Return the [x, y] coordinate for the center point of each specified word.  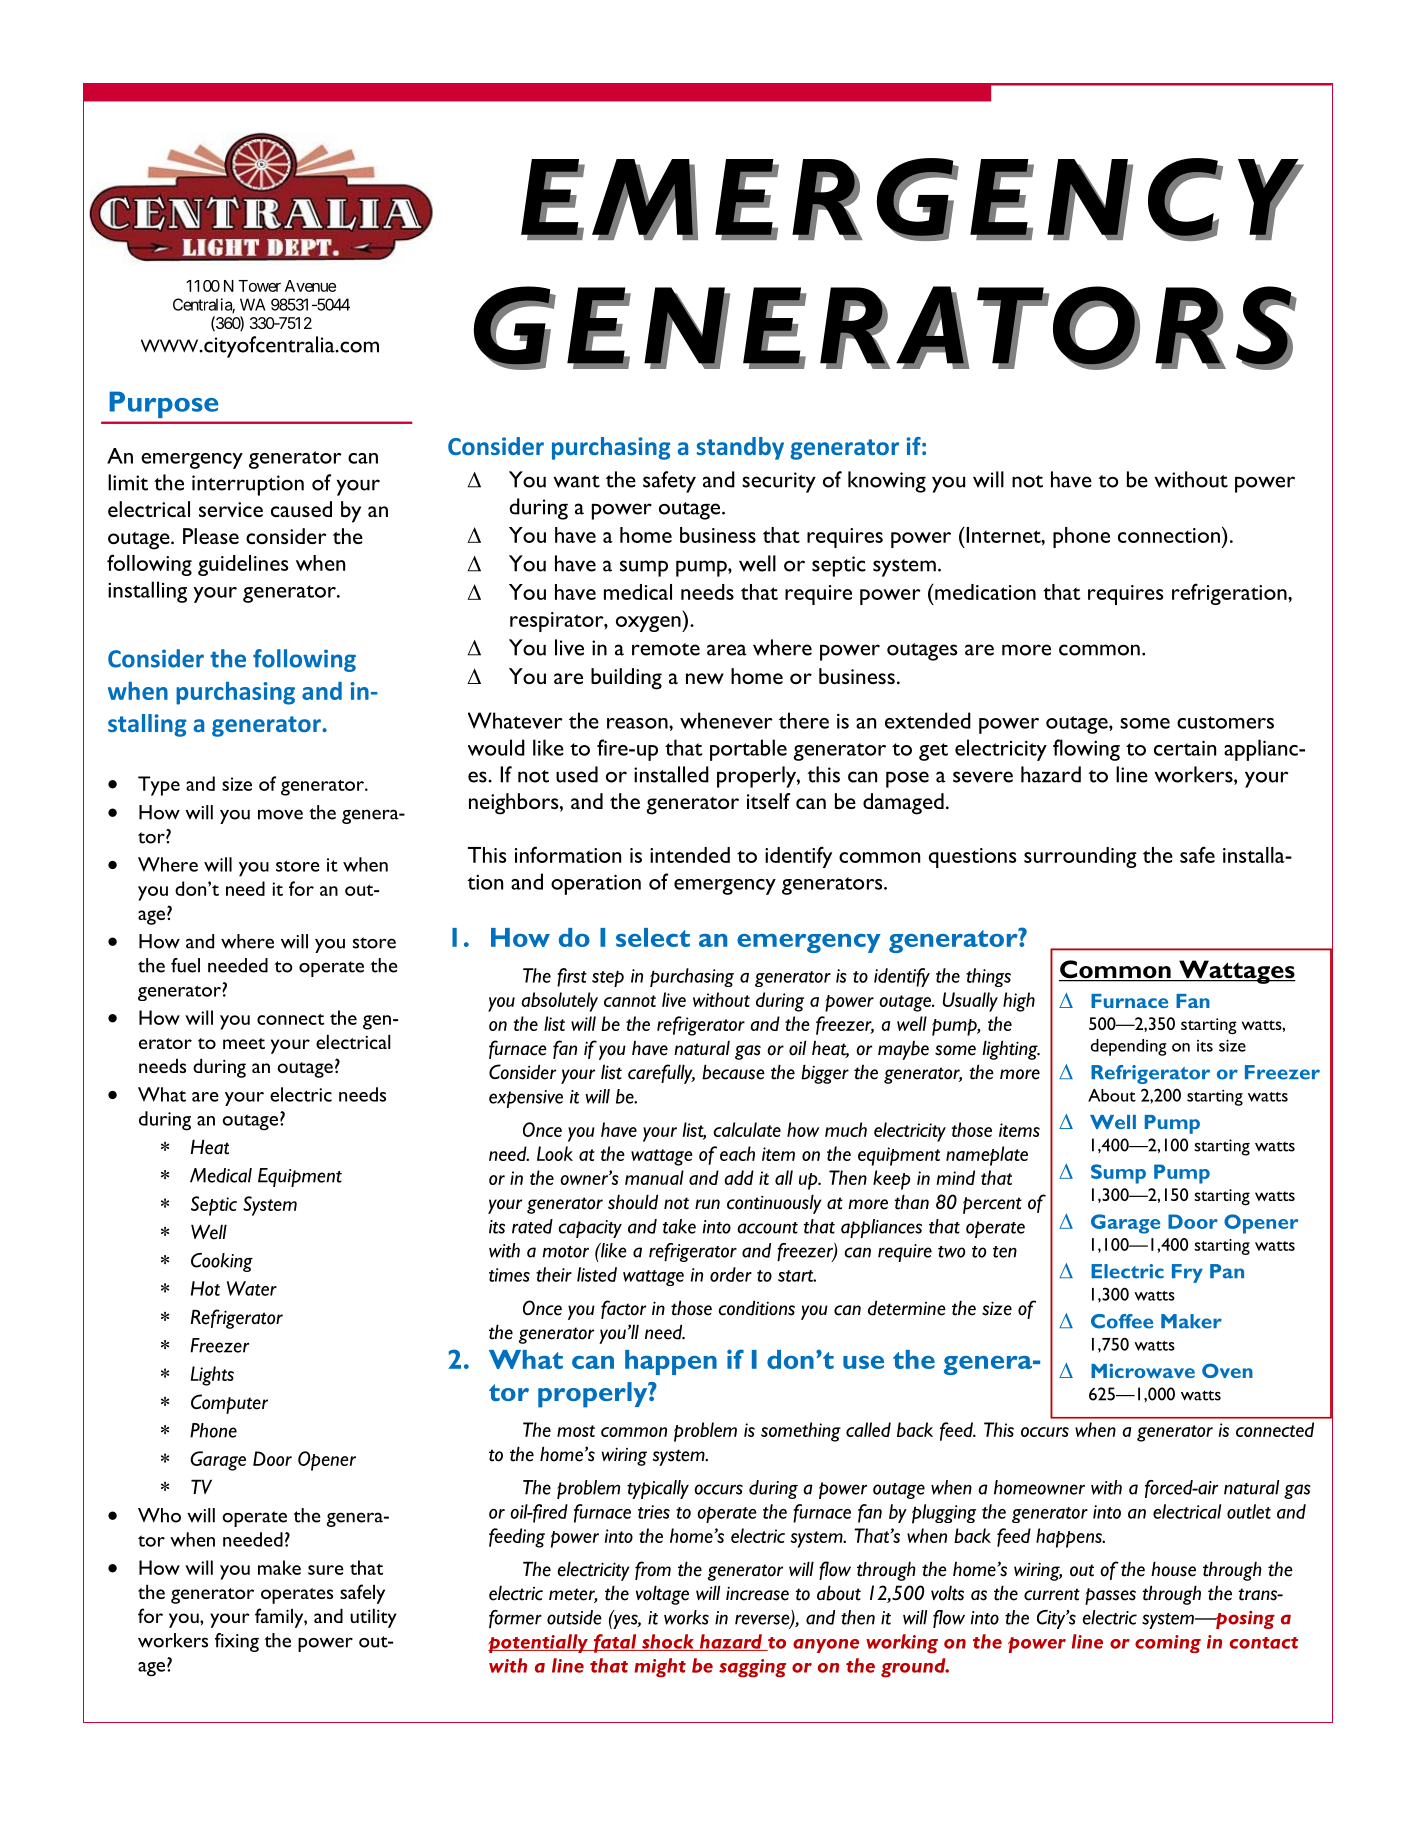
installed [671, 774]
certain [1185, 748]
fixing [237, 1642]
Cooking [222, 1262]
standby [740, 448]
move [280, 814]
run [707, 1204]
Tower [259, 286]
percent [992, 1205]
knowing [887, 482]
